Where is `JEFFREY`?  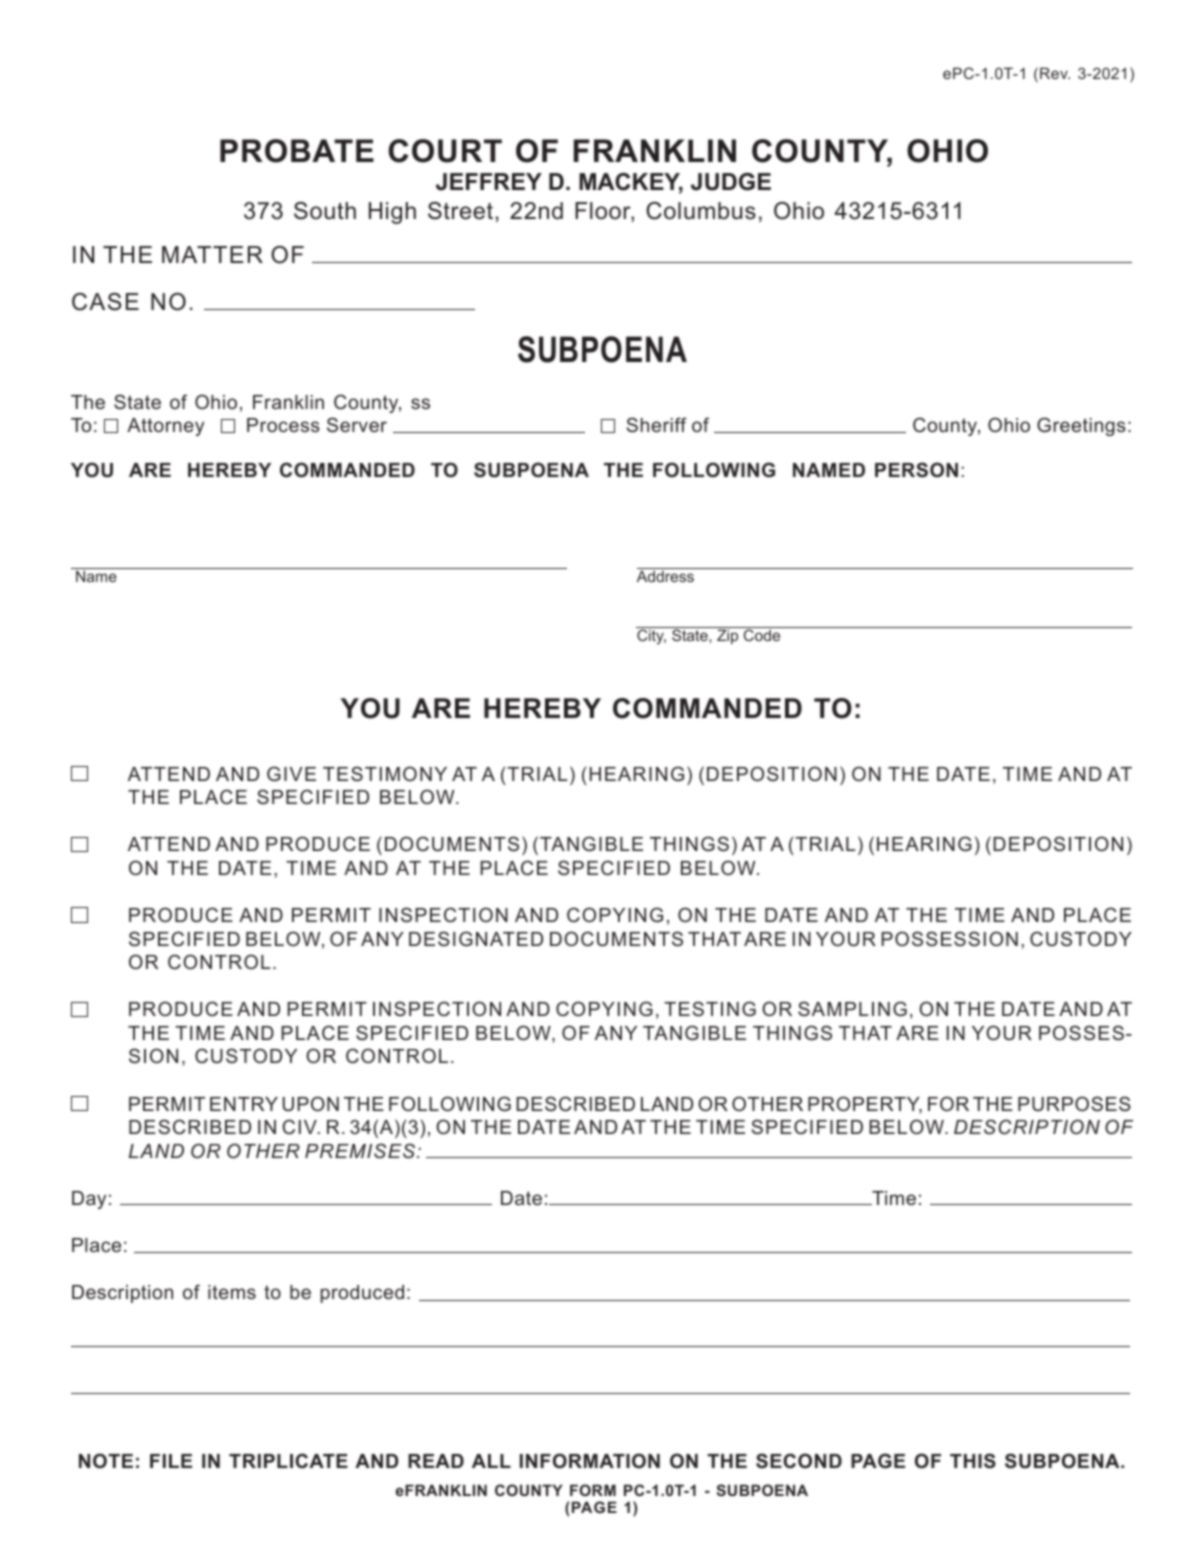
JEFFREY is located at coordinates (489, 182).
